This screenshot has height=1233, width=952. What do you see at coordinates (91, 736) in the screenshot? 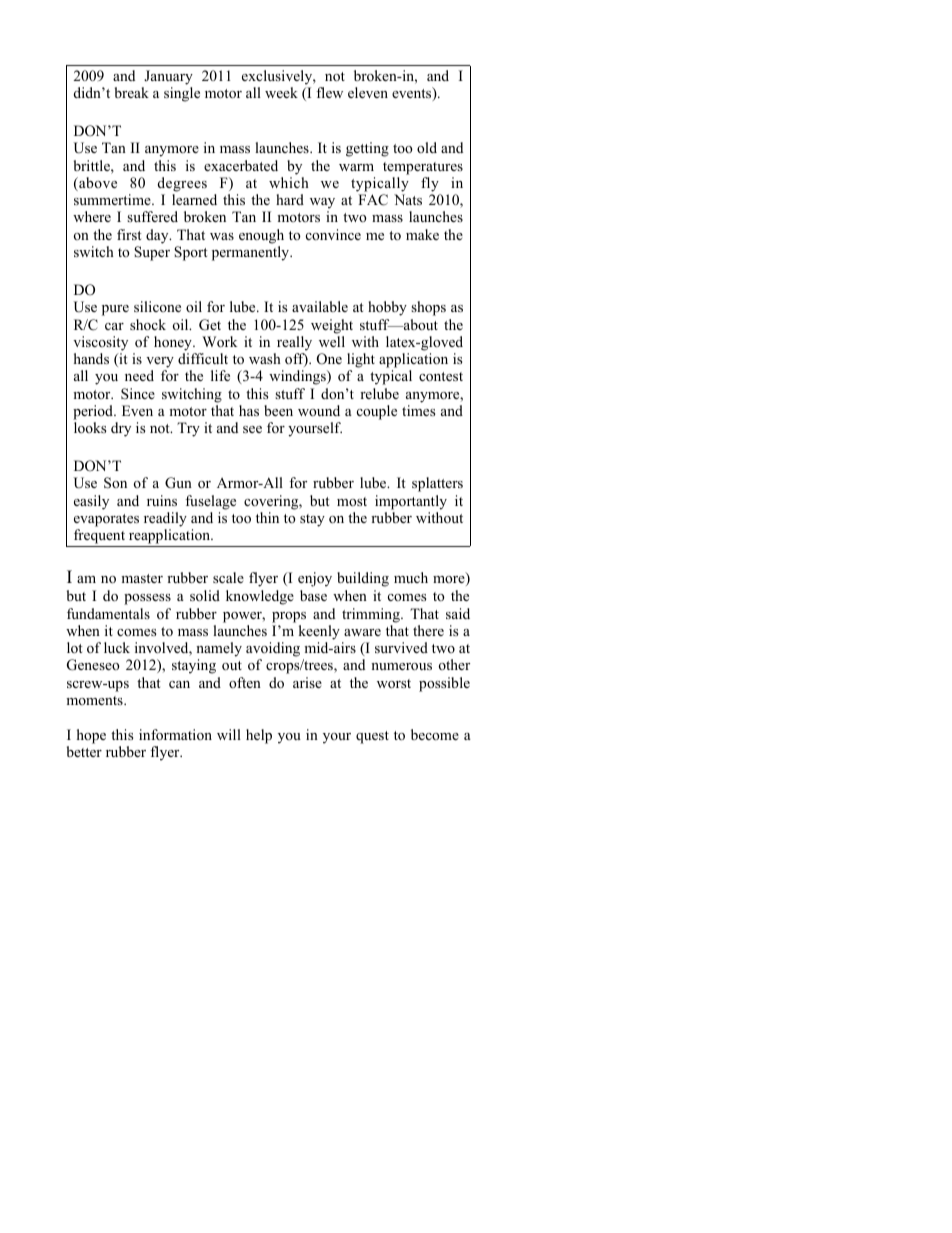
I see `hope` at bounding box center [91, 736].
